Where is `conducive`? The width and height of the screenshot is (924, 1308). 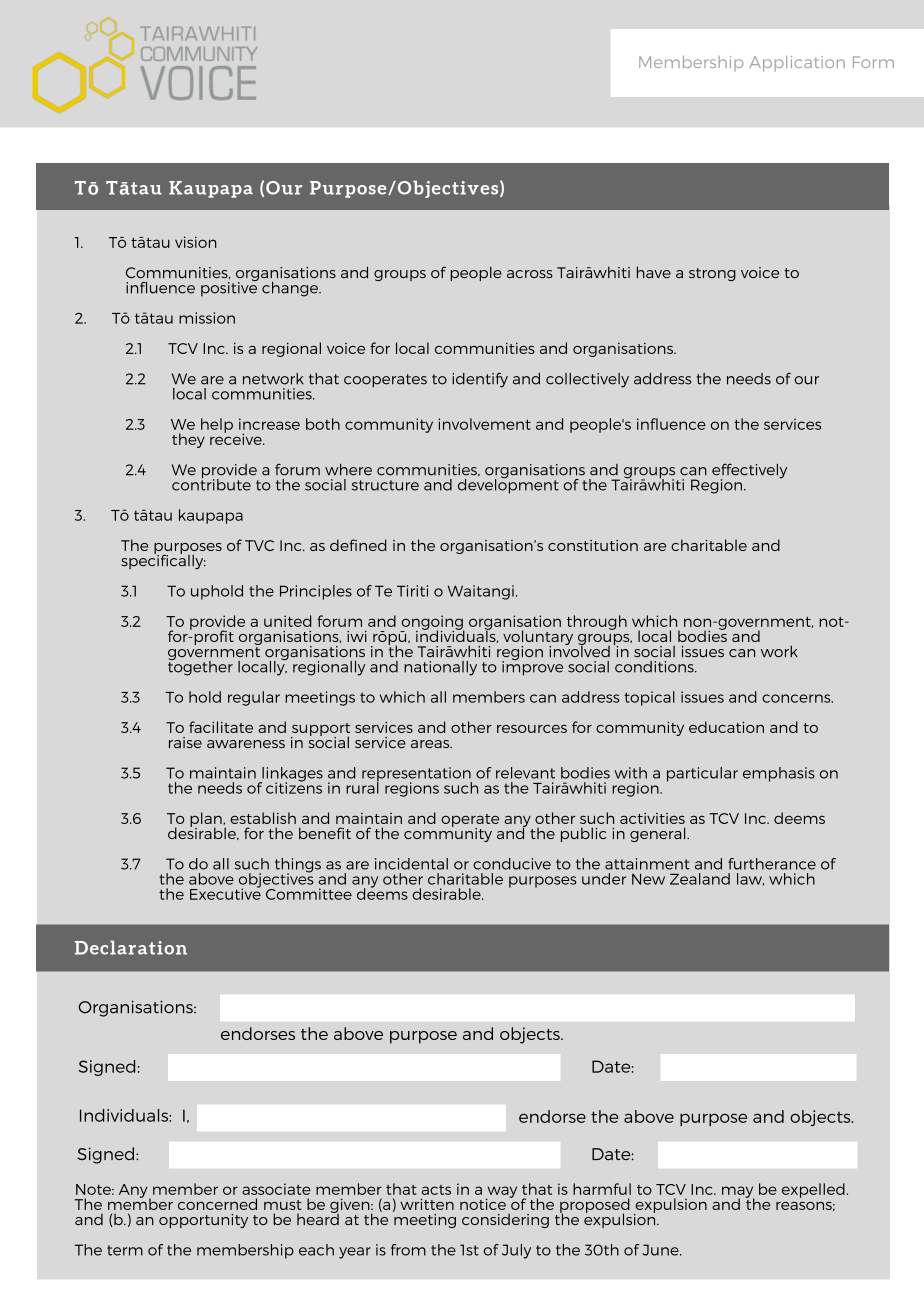
conducive is located at coordinates (512, 864).
